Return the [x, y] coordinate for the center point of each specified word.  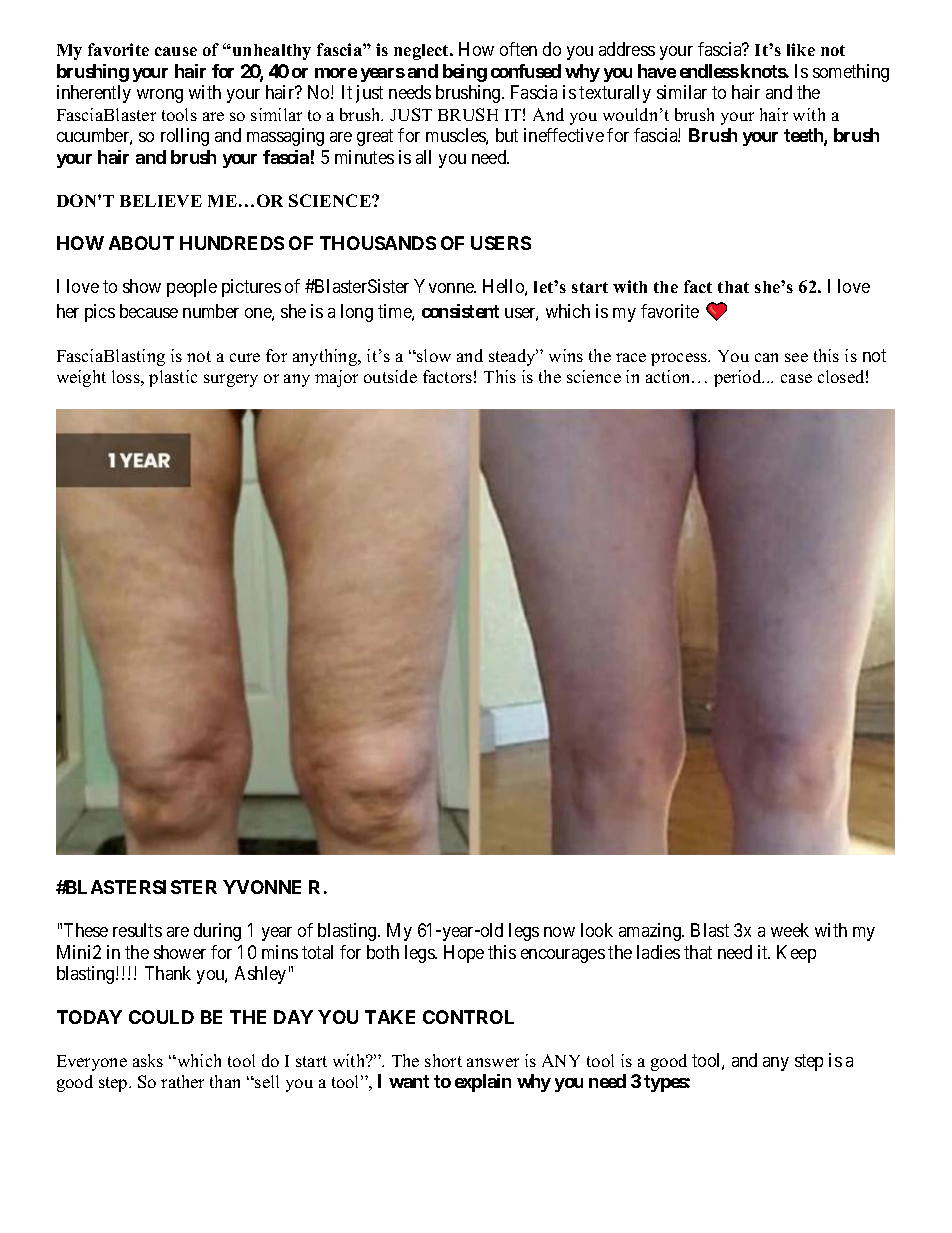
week [790, 930]
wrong [160, 96]
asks [148, 1060]
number [211, 311]
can [766, 357]
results [137, 930]
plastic [173, 378]
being [465, 73]
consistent [460, 311]
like [801, 49]
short [443, 1060]
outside [390, 376]
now [559, 932]
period [739, 378]
